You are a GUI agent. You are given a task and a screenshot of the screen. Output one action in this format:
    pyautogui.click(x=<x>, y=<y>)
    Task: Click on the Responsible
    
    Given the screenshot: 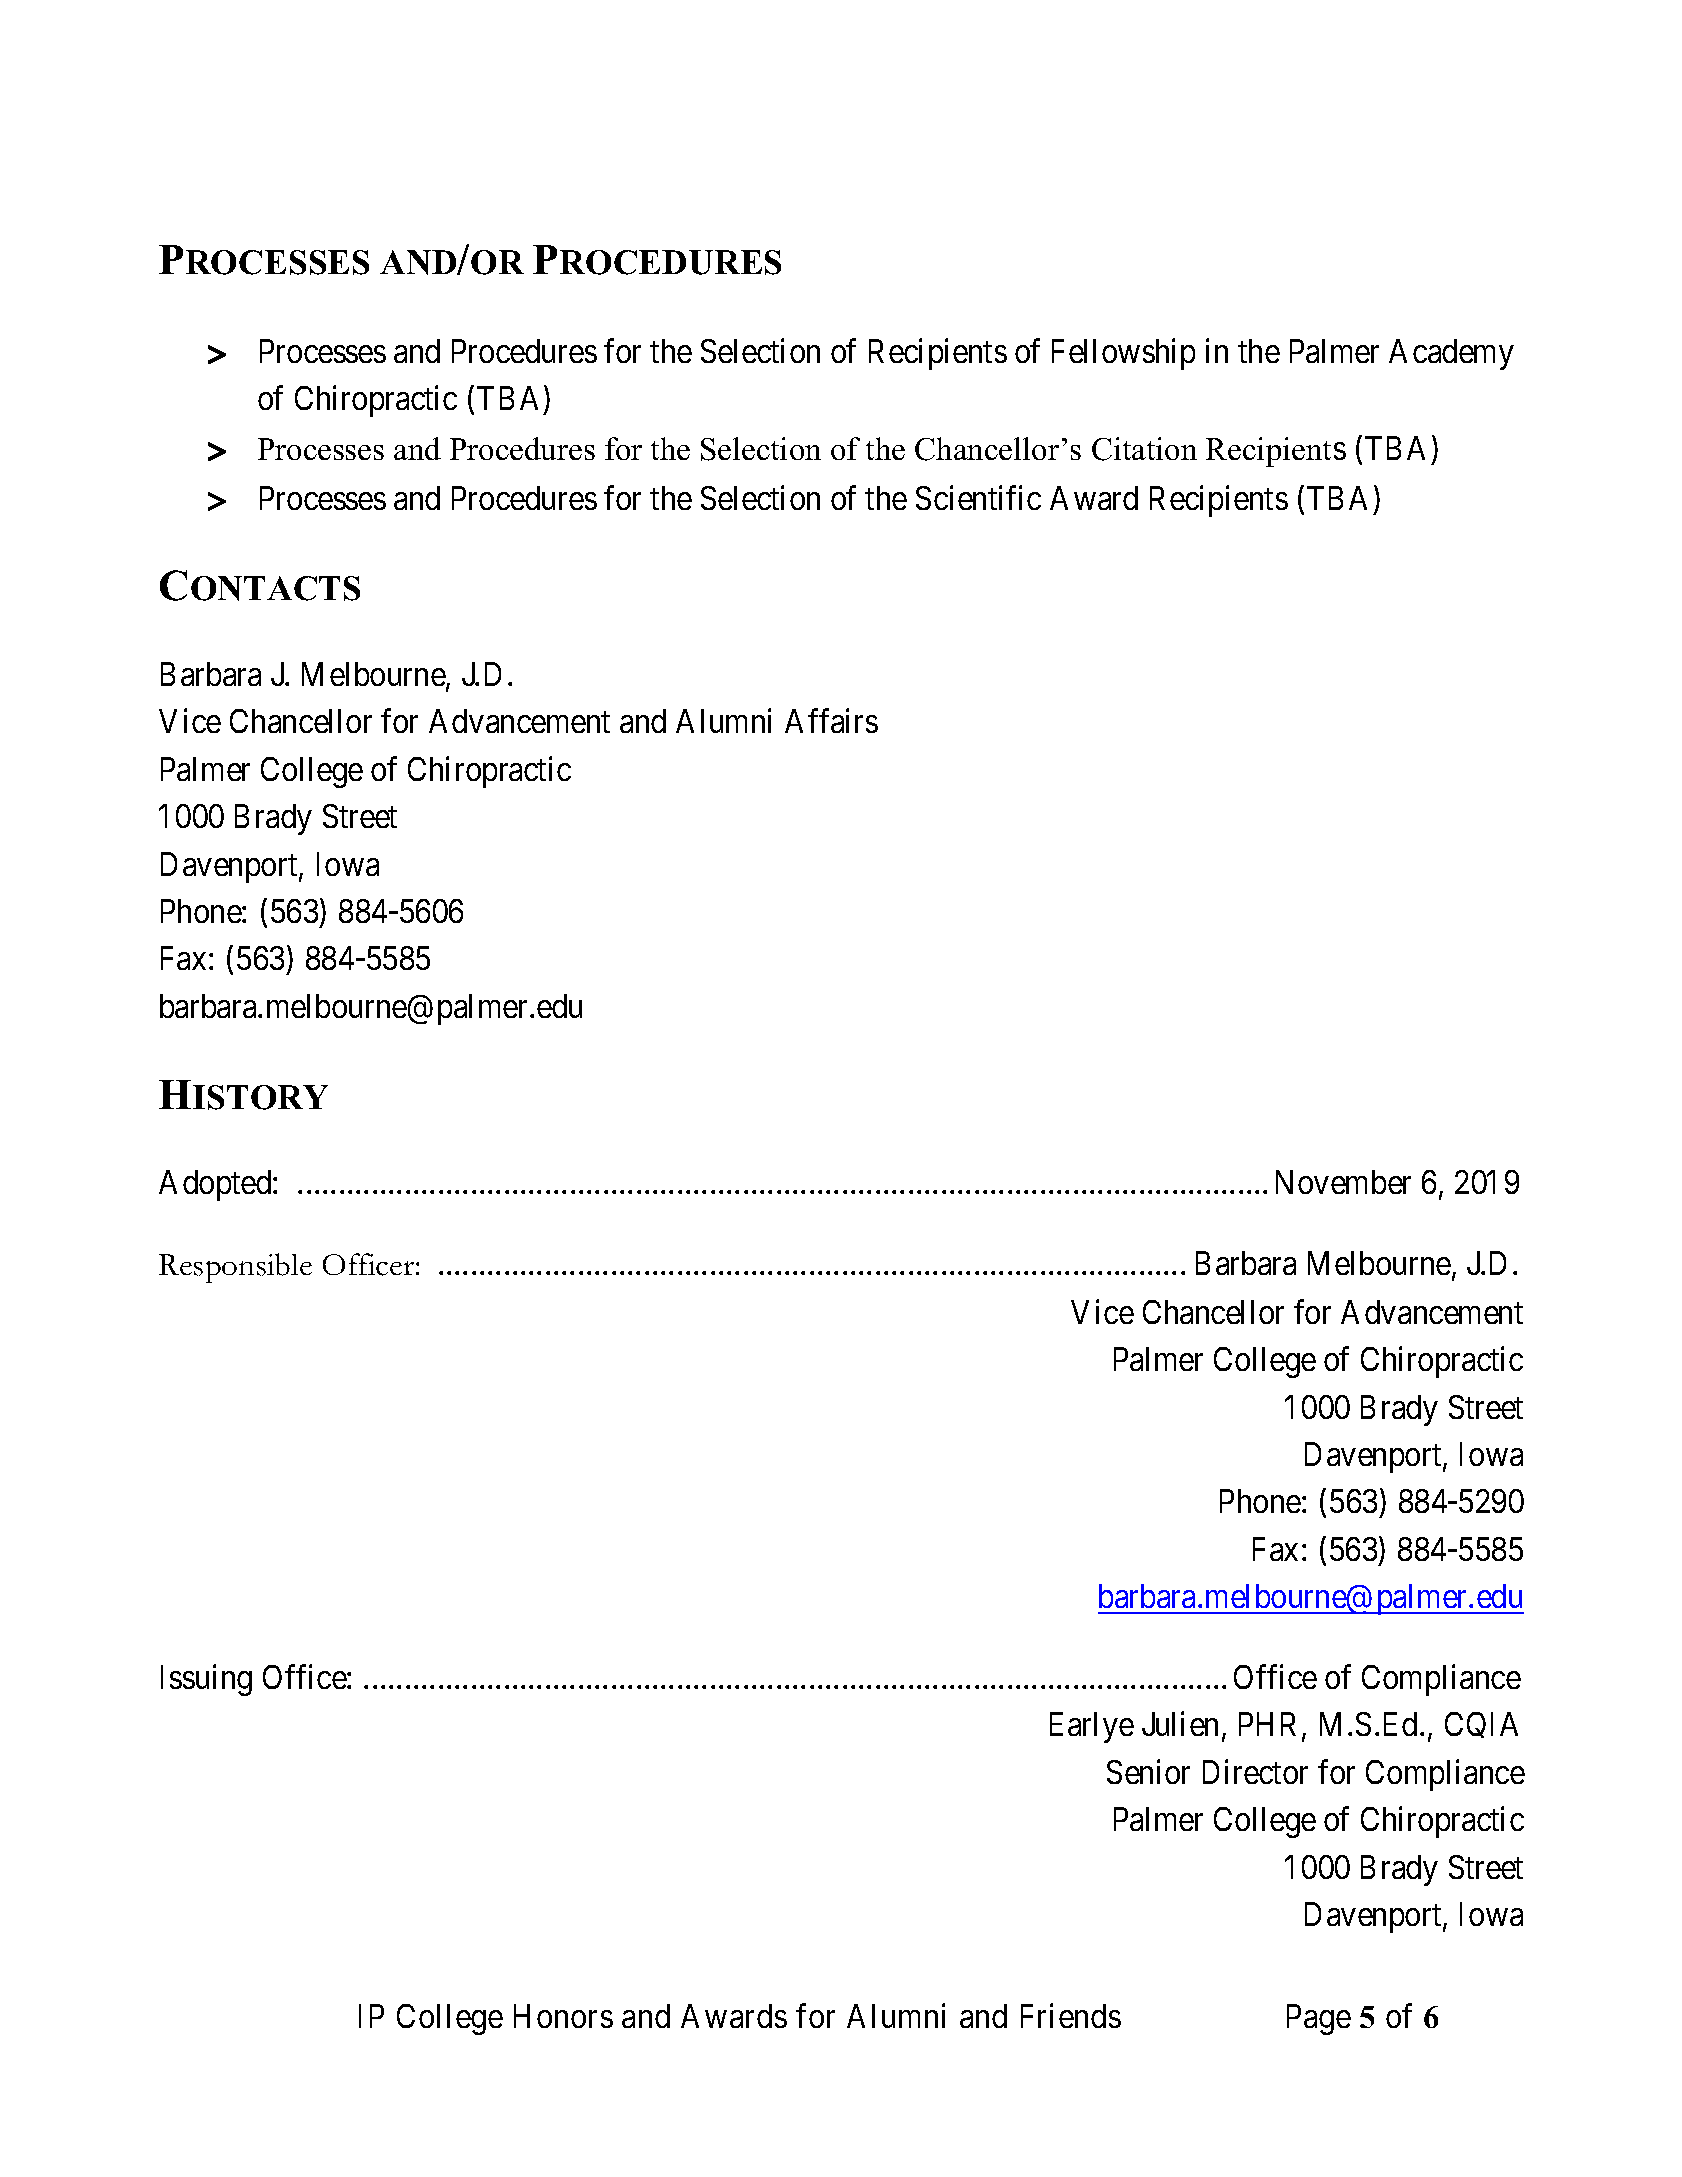 What is the action you would take?
    pyautogui.click(x=235, y=1268)
